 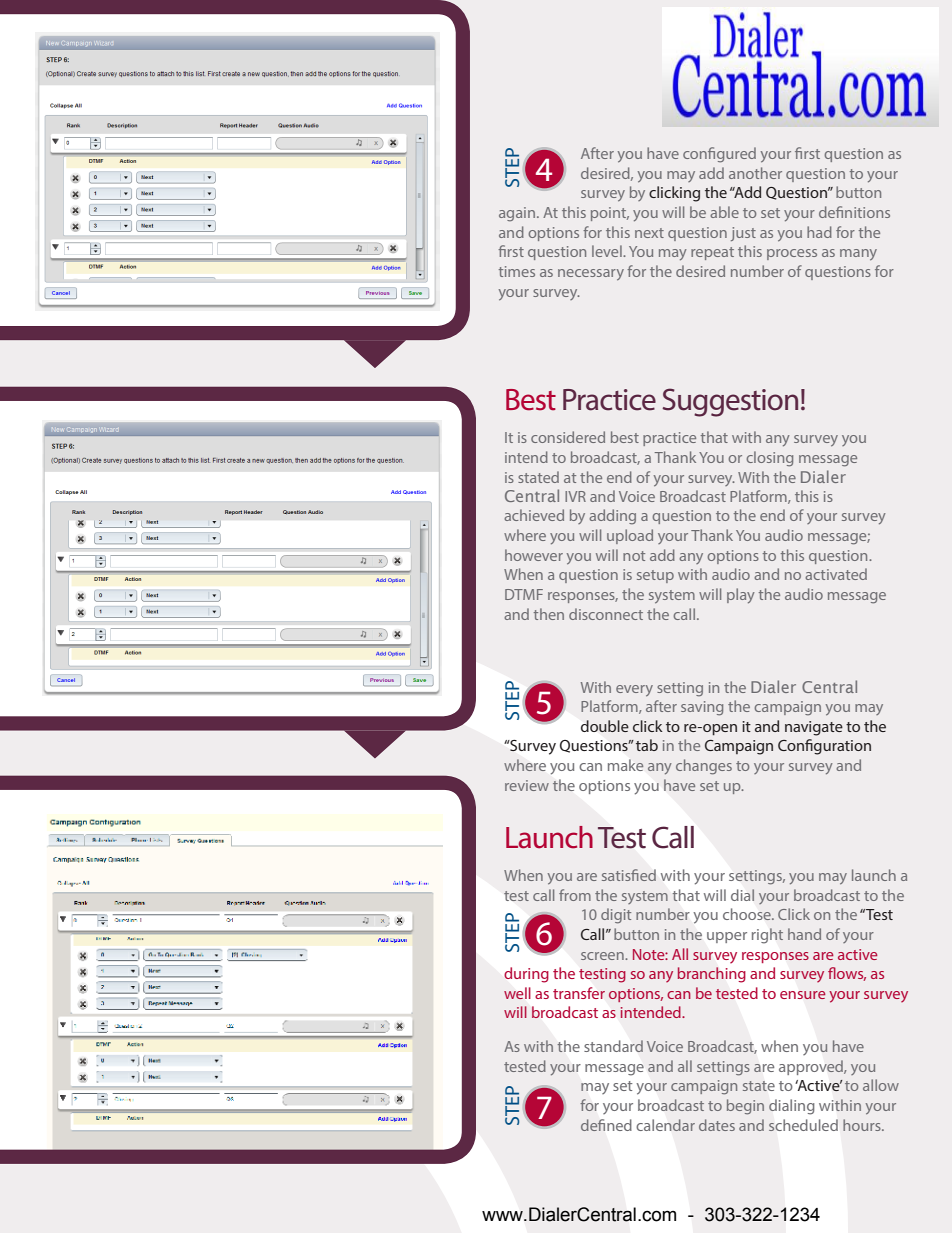 I want to click on definitions, so click(x=854, y=212).
